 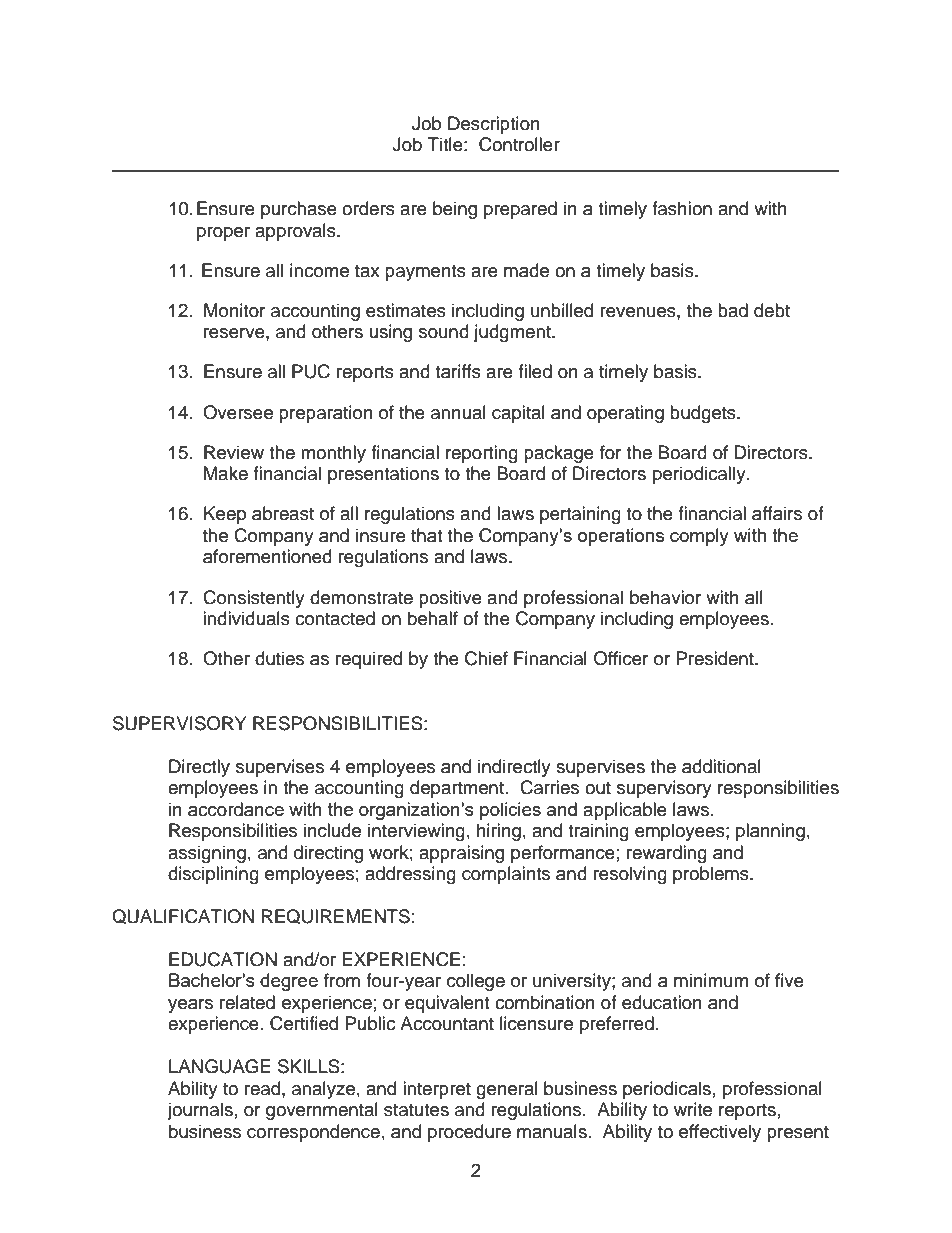 I want to click on department, so click(x=457, y=789).
